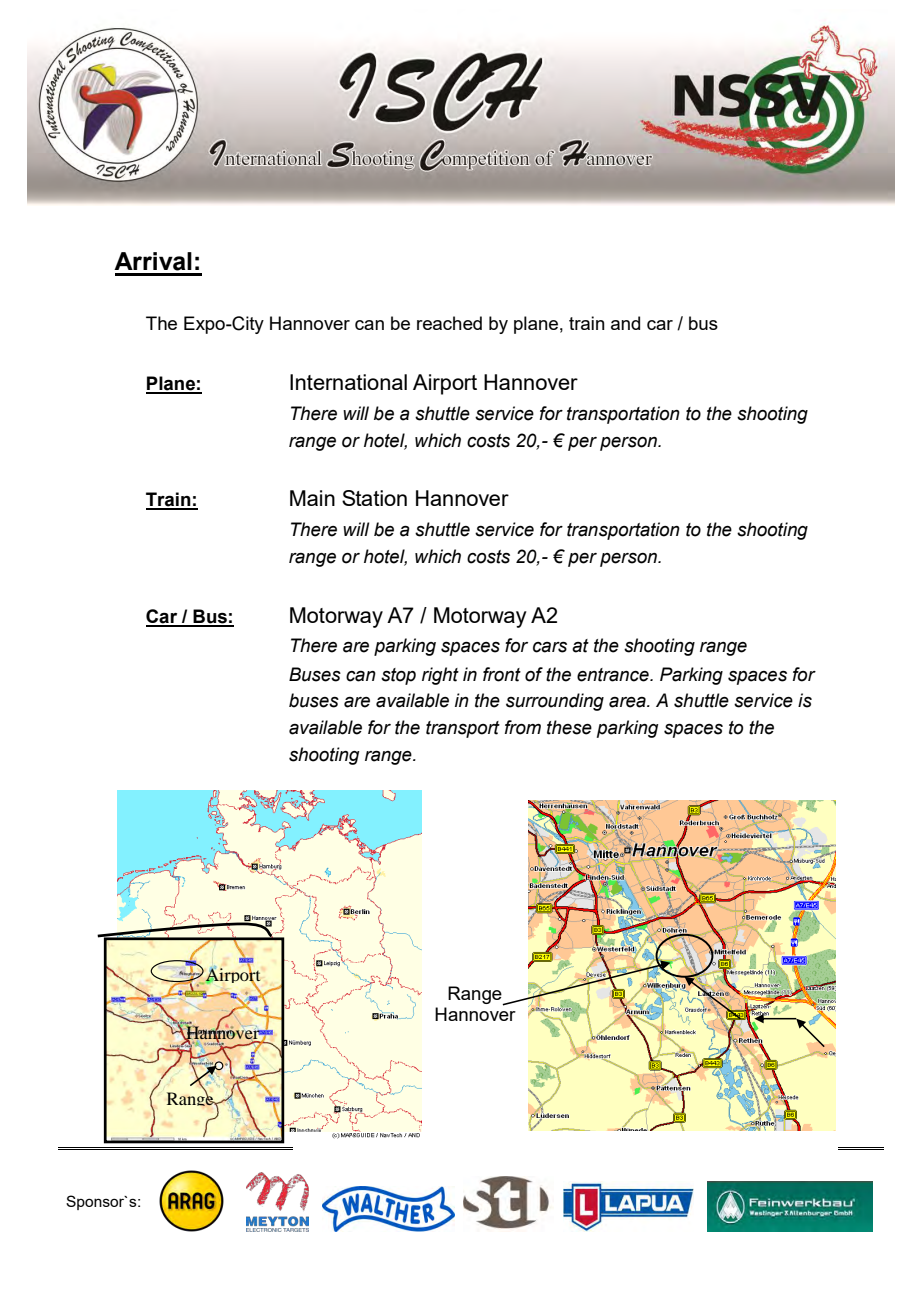  Describe the element at coordinates (312, 498) in the document. I see `Main` at that location.
